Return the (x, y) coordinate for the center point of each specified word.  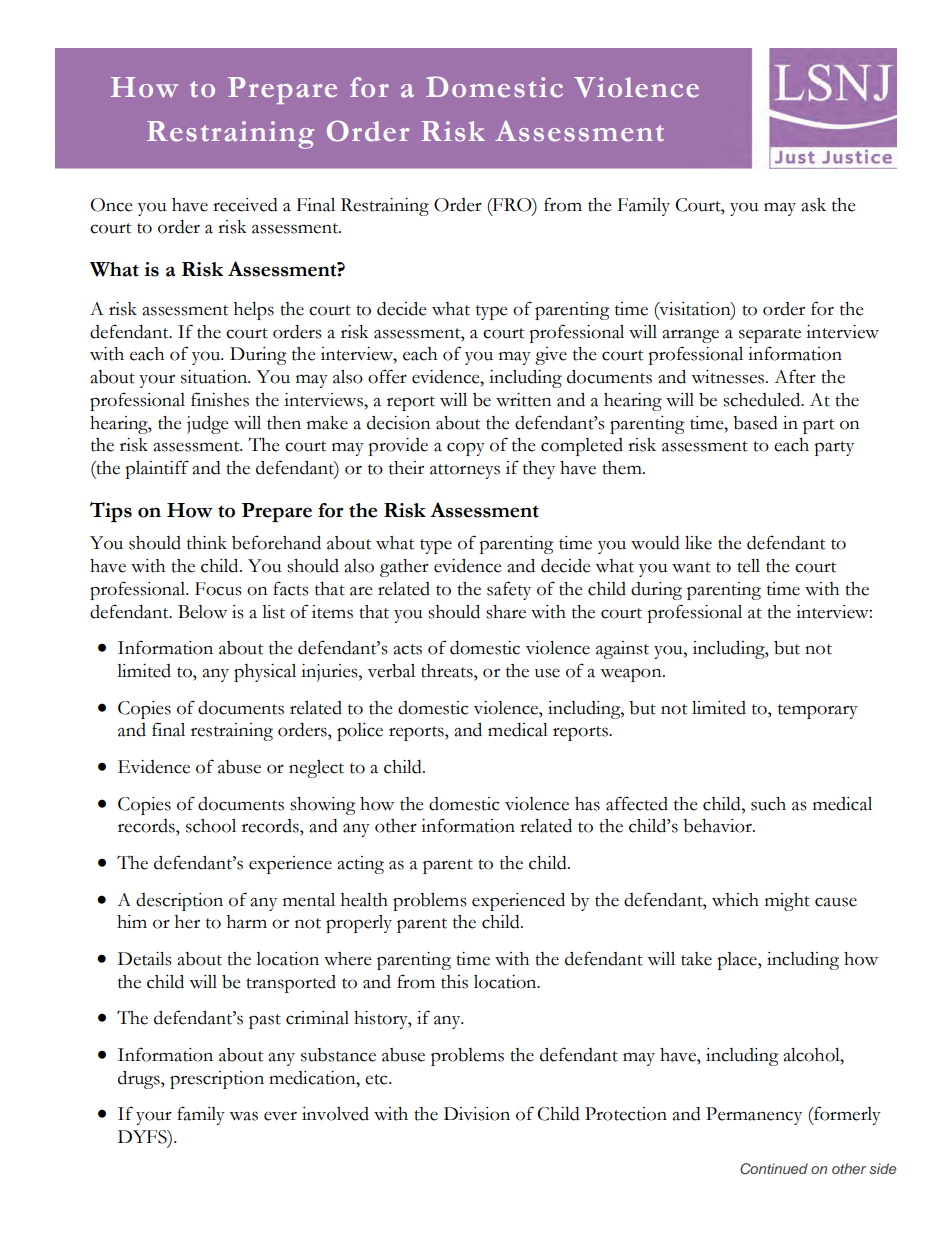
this (454, 982)
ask (813, 205)
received (245, 205)
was (243, 1116)
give (551, 356)
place (738, 961)
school (211, 826)
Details (144, 959)
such (768, 804)
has (587, 804)
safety (509, 590)
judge (207, 425)
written (524, 400)
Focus (218, 589)
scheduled (763, 400)
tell (748, 566)
